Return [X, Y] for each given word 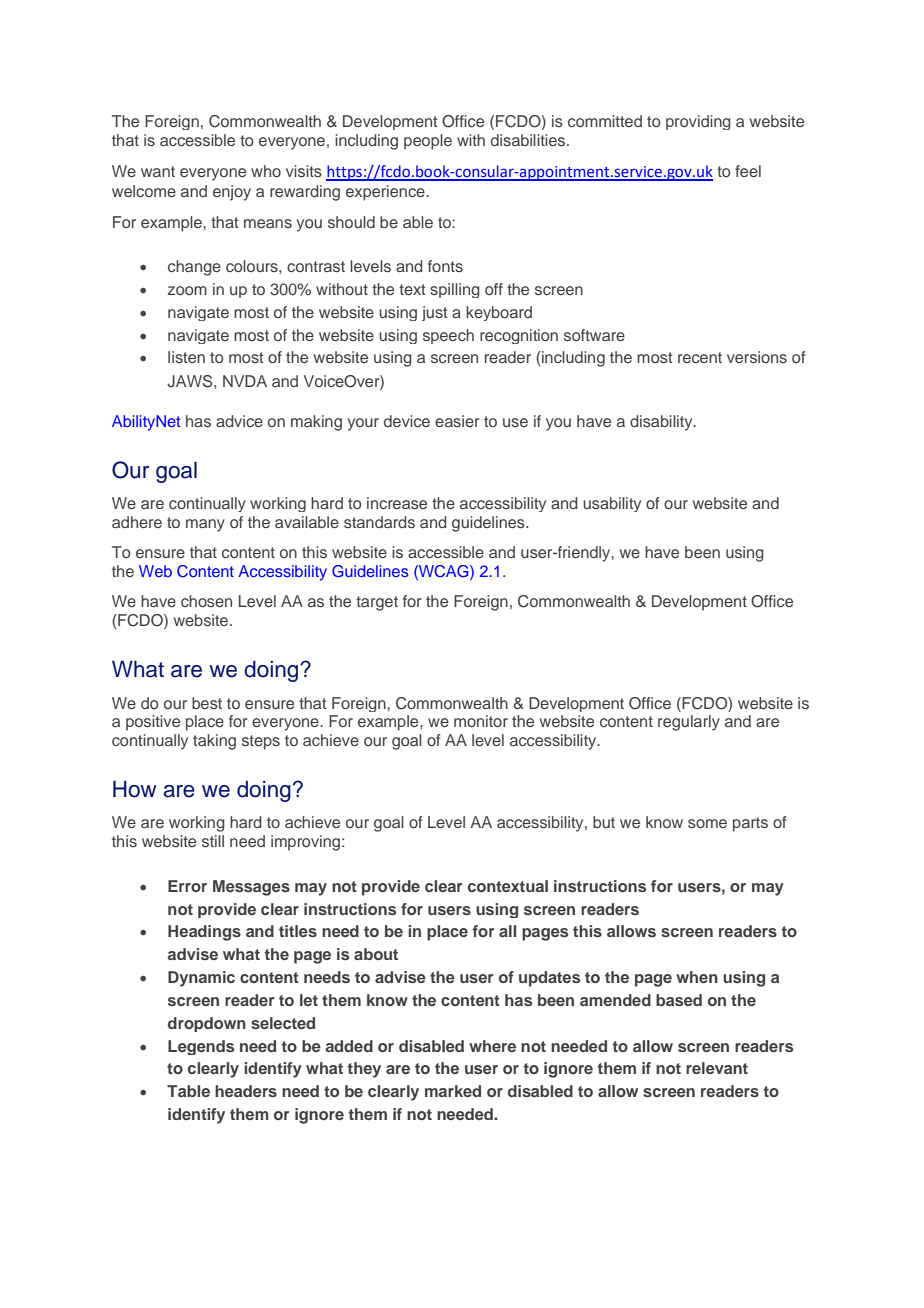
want [158, 171]
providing [698, 122]
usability [612, 504]
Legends [201, 1047]
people [428, 142]
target [377, 603]
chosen [206, 601]
